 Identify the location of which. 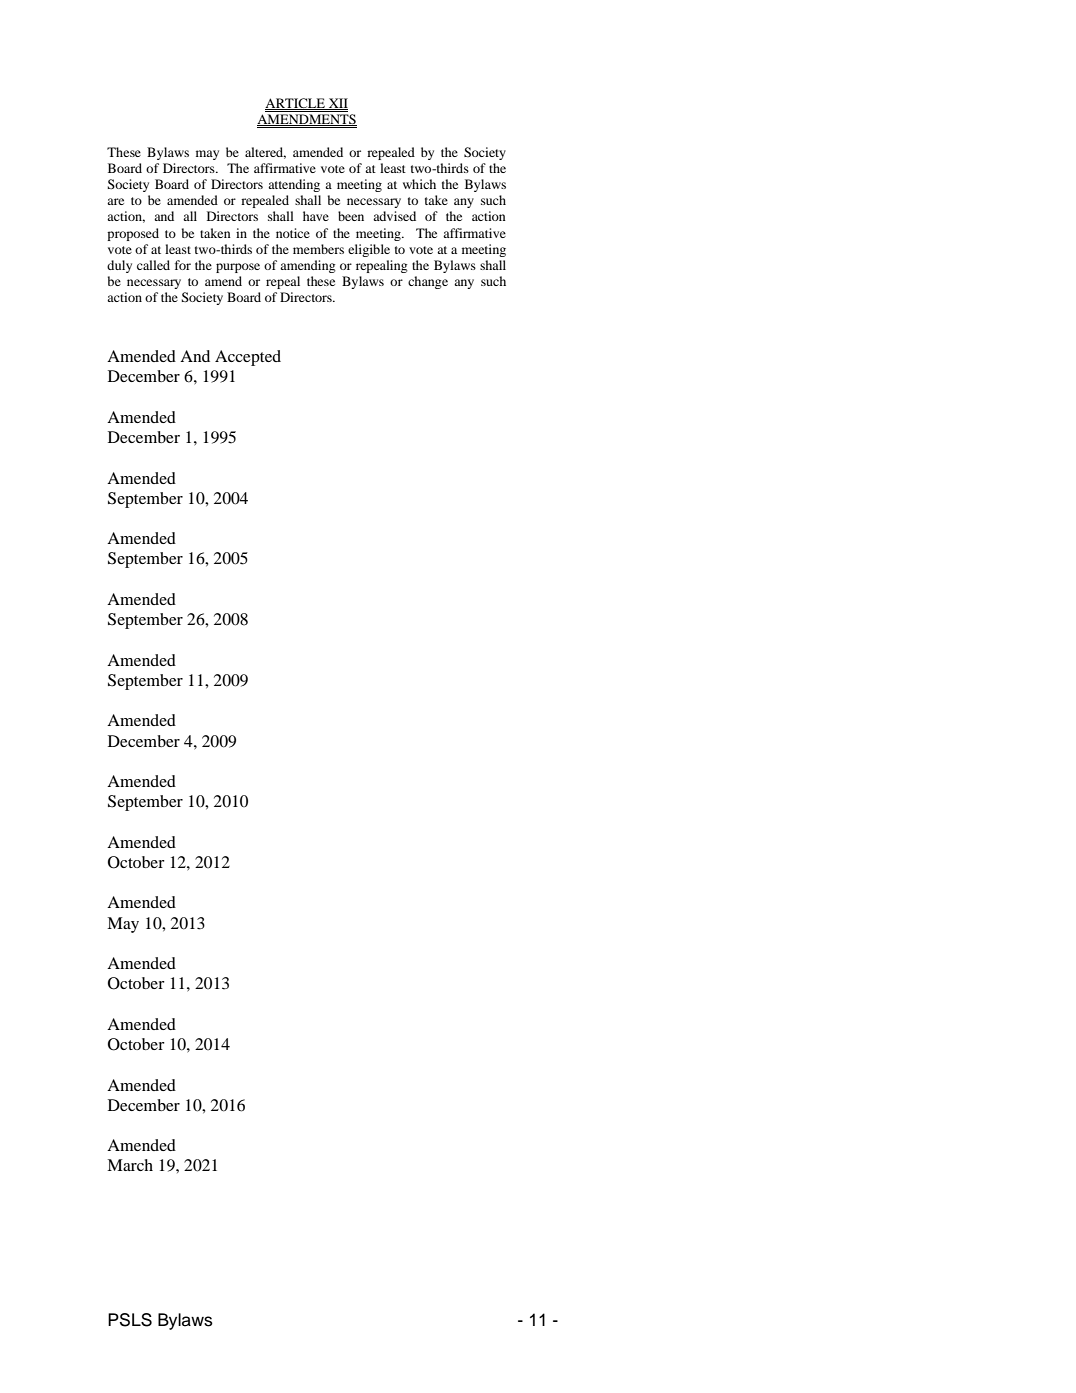
(419, 184).
